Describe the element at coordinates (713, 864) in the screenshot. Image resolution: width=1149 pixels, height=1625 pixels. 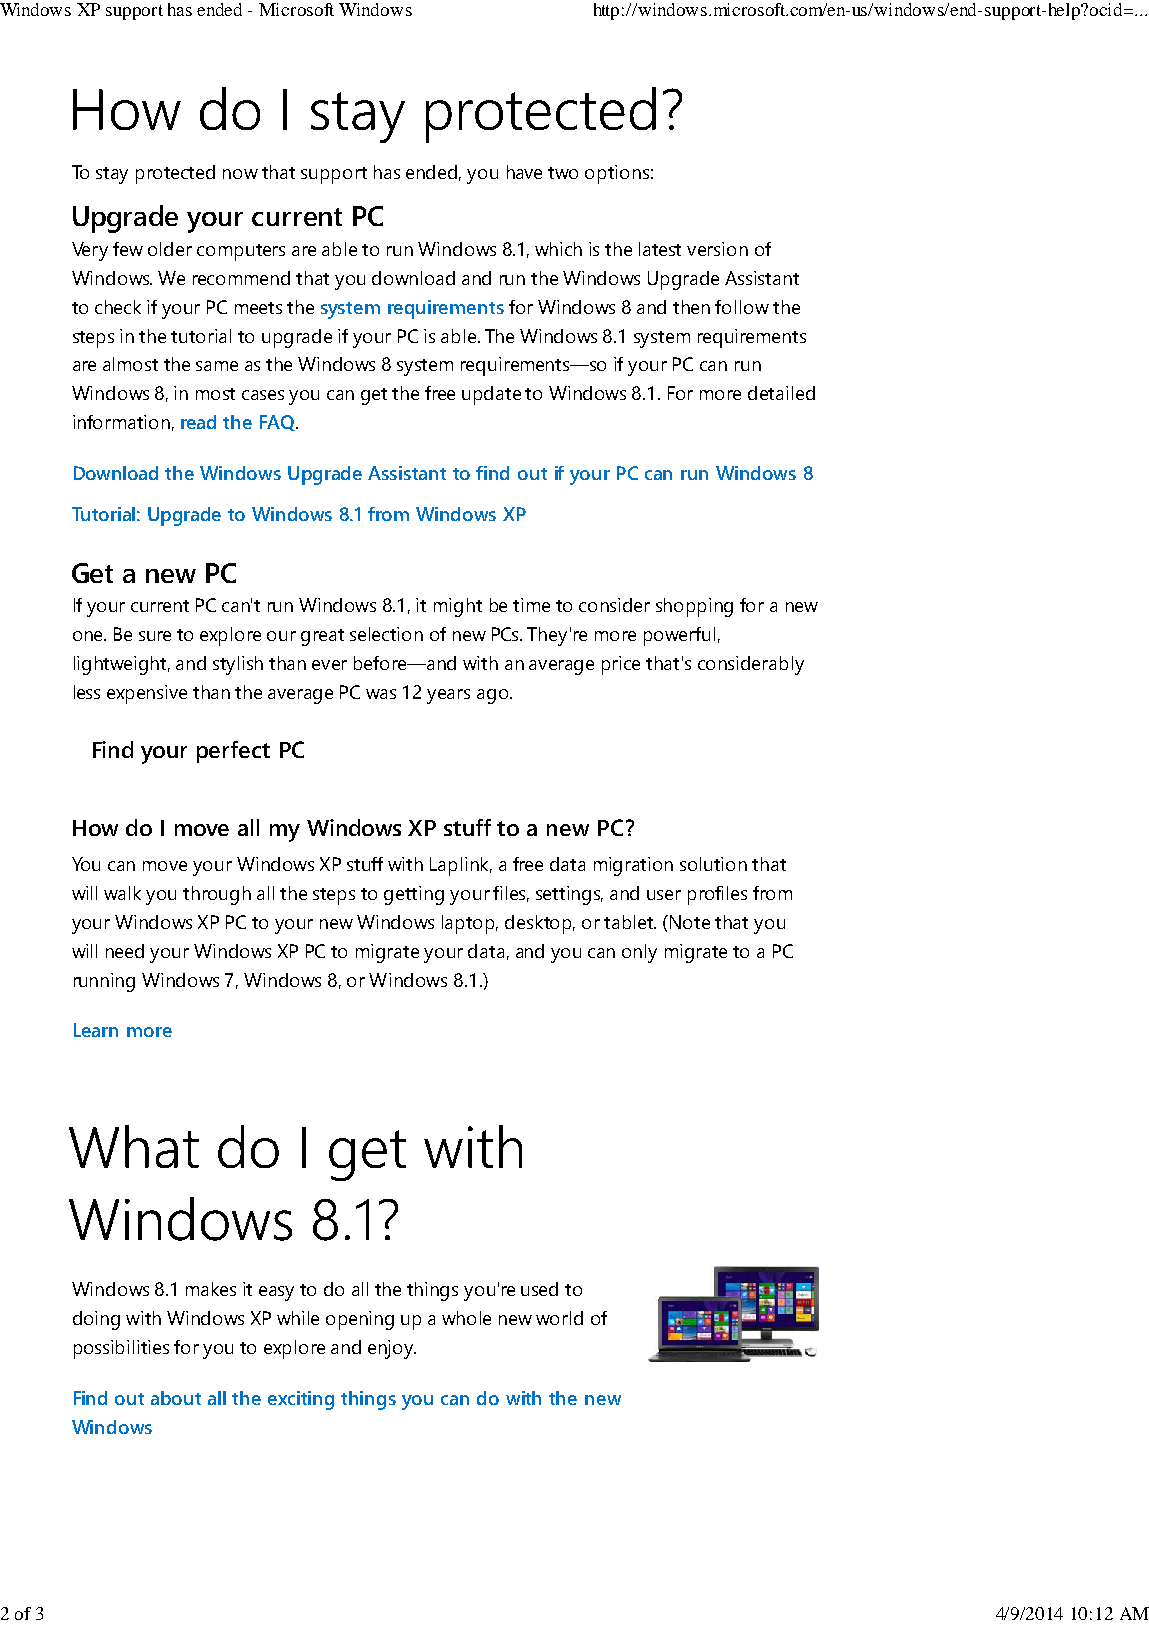
I see `solution` at that location.
